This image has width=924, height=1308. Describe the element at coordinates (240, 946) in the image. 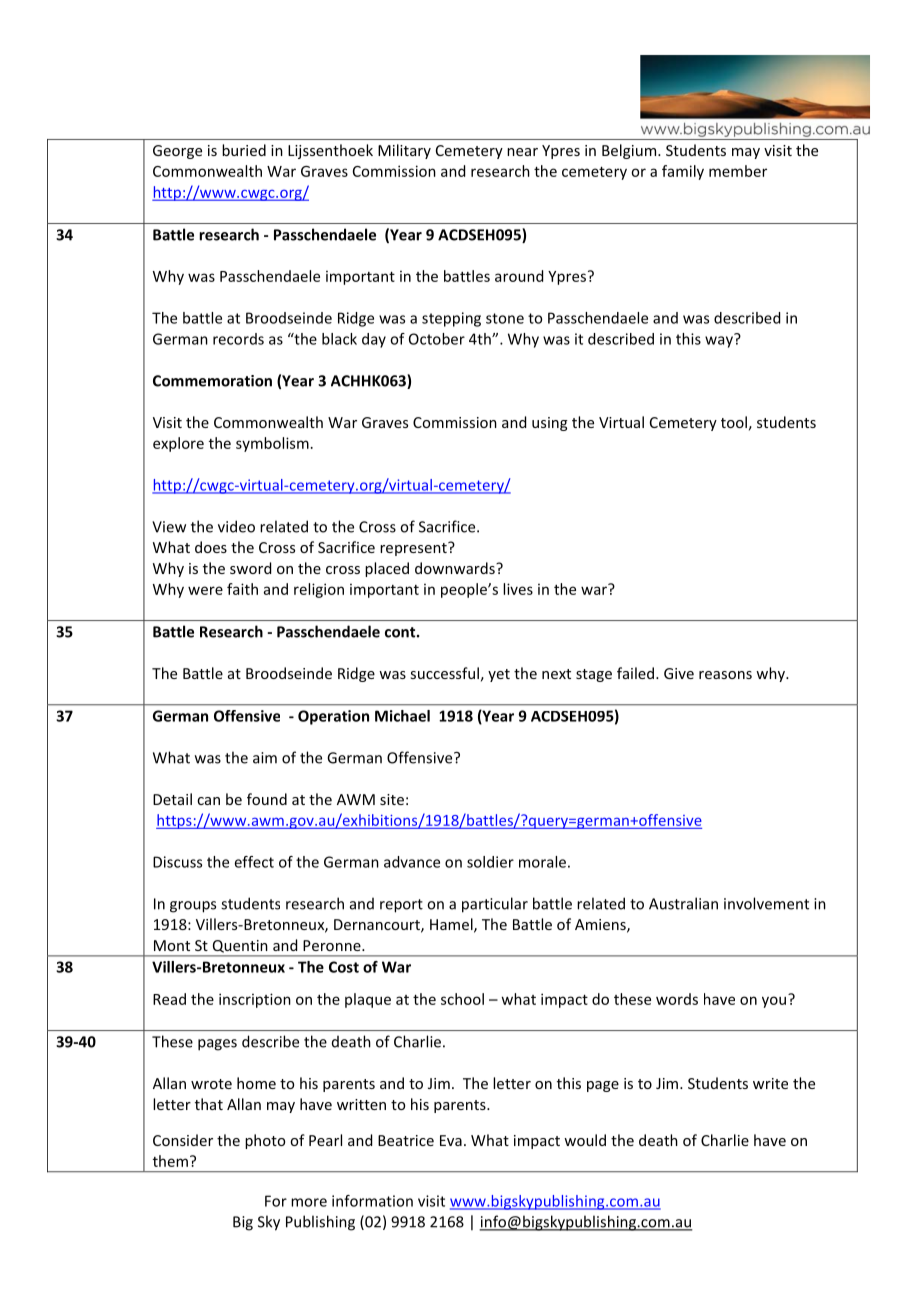

I see `Quentin` at that location.
